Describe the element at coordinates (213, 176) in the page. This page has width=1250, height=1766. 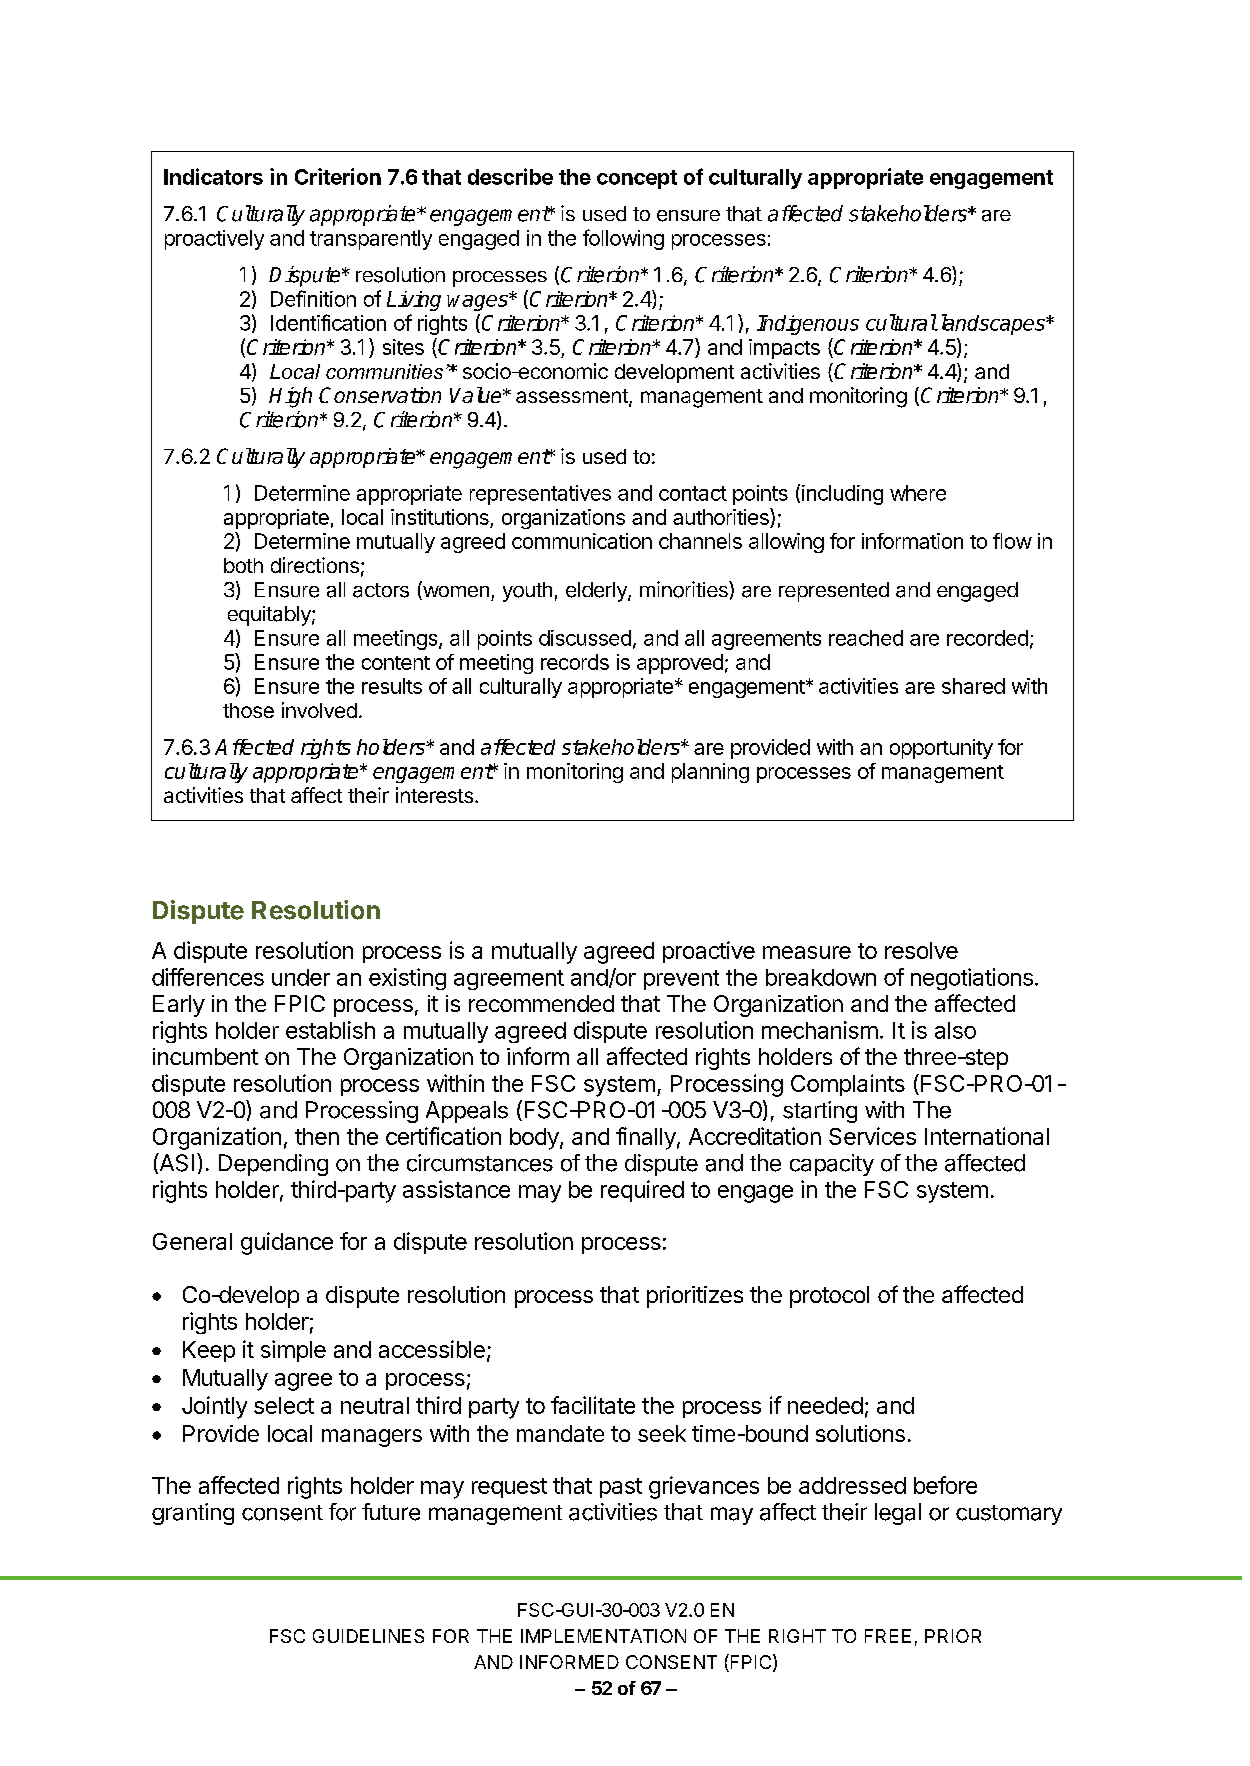
I see `Indicators` at that location.
